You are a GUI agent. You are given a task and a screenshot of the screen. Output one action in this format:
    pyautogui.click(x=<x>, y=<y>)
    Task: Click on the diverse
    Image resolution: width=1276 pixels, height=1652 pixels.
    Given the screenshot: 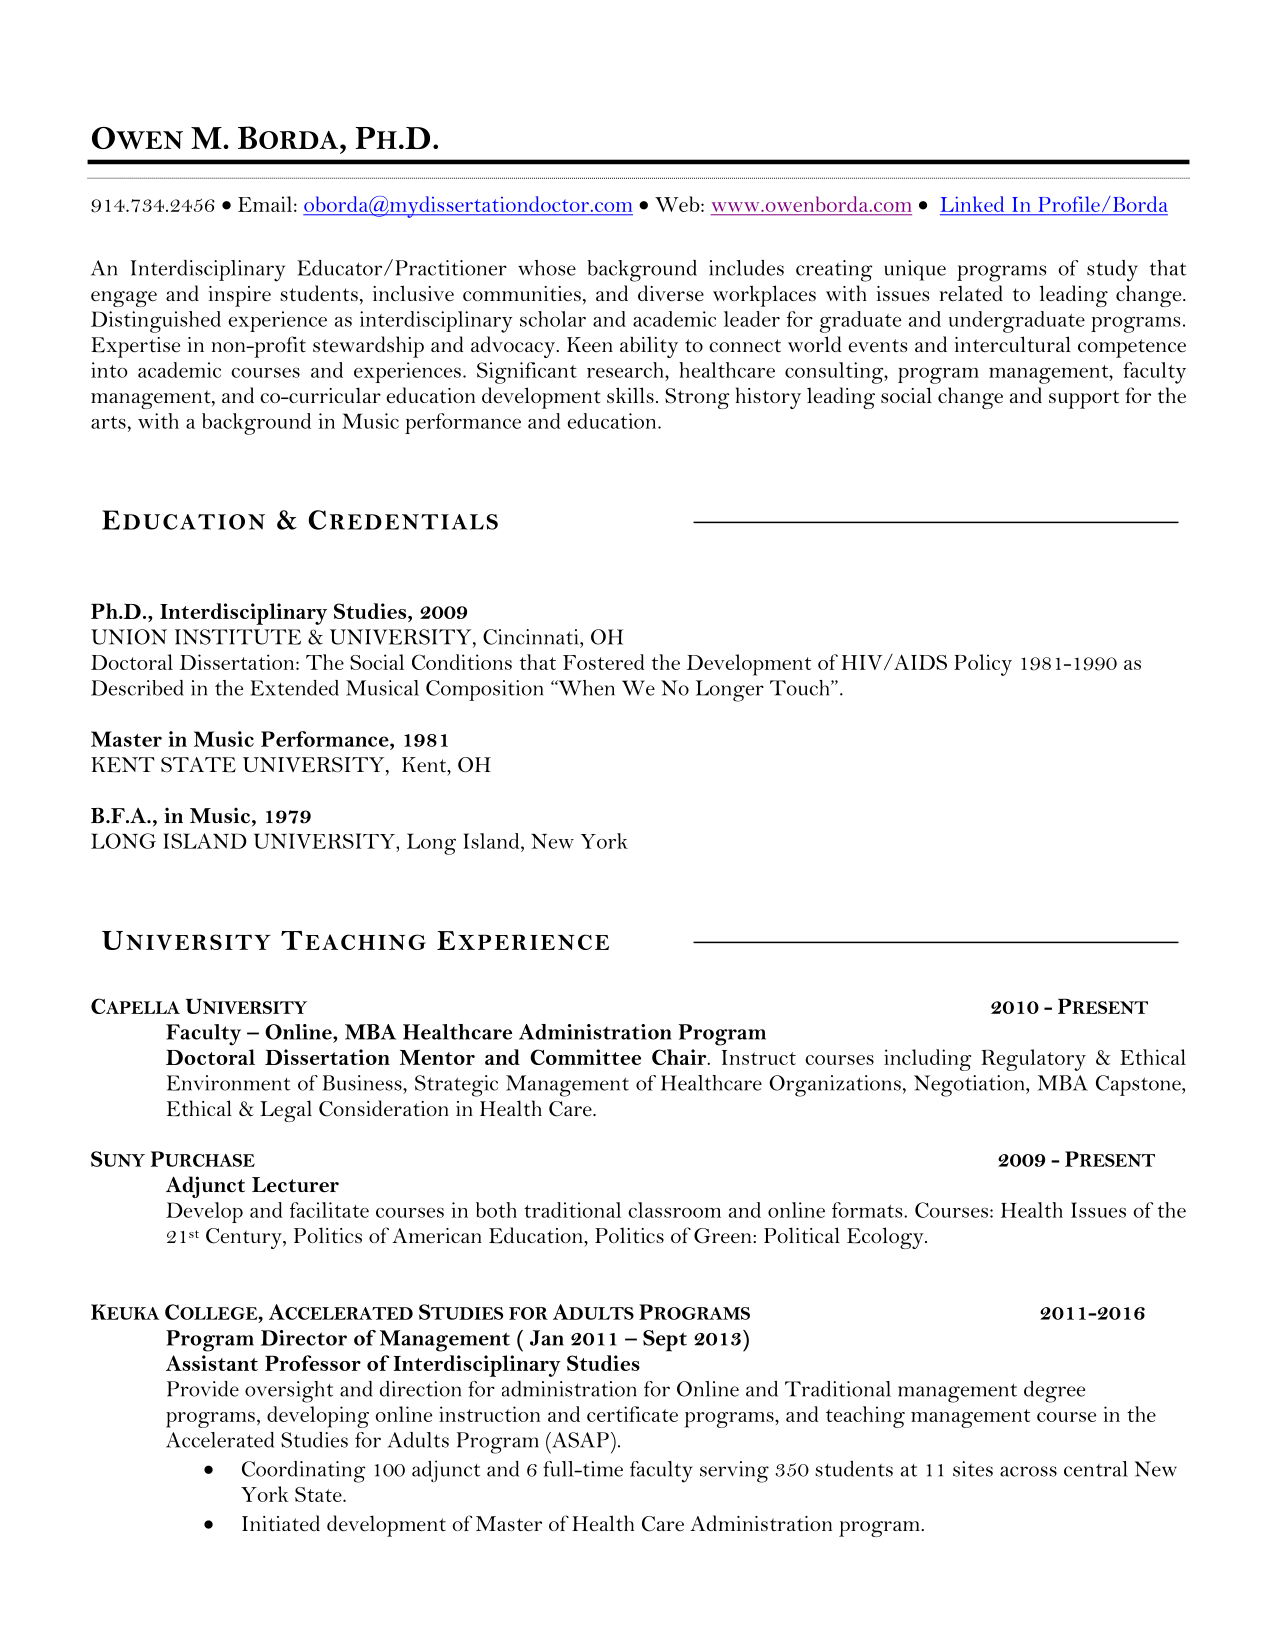 What is the action you would take?
    pyautogui.click(x=671, y=293)
